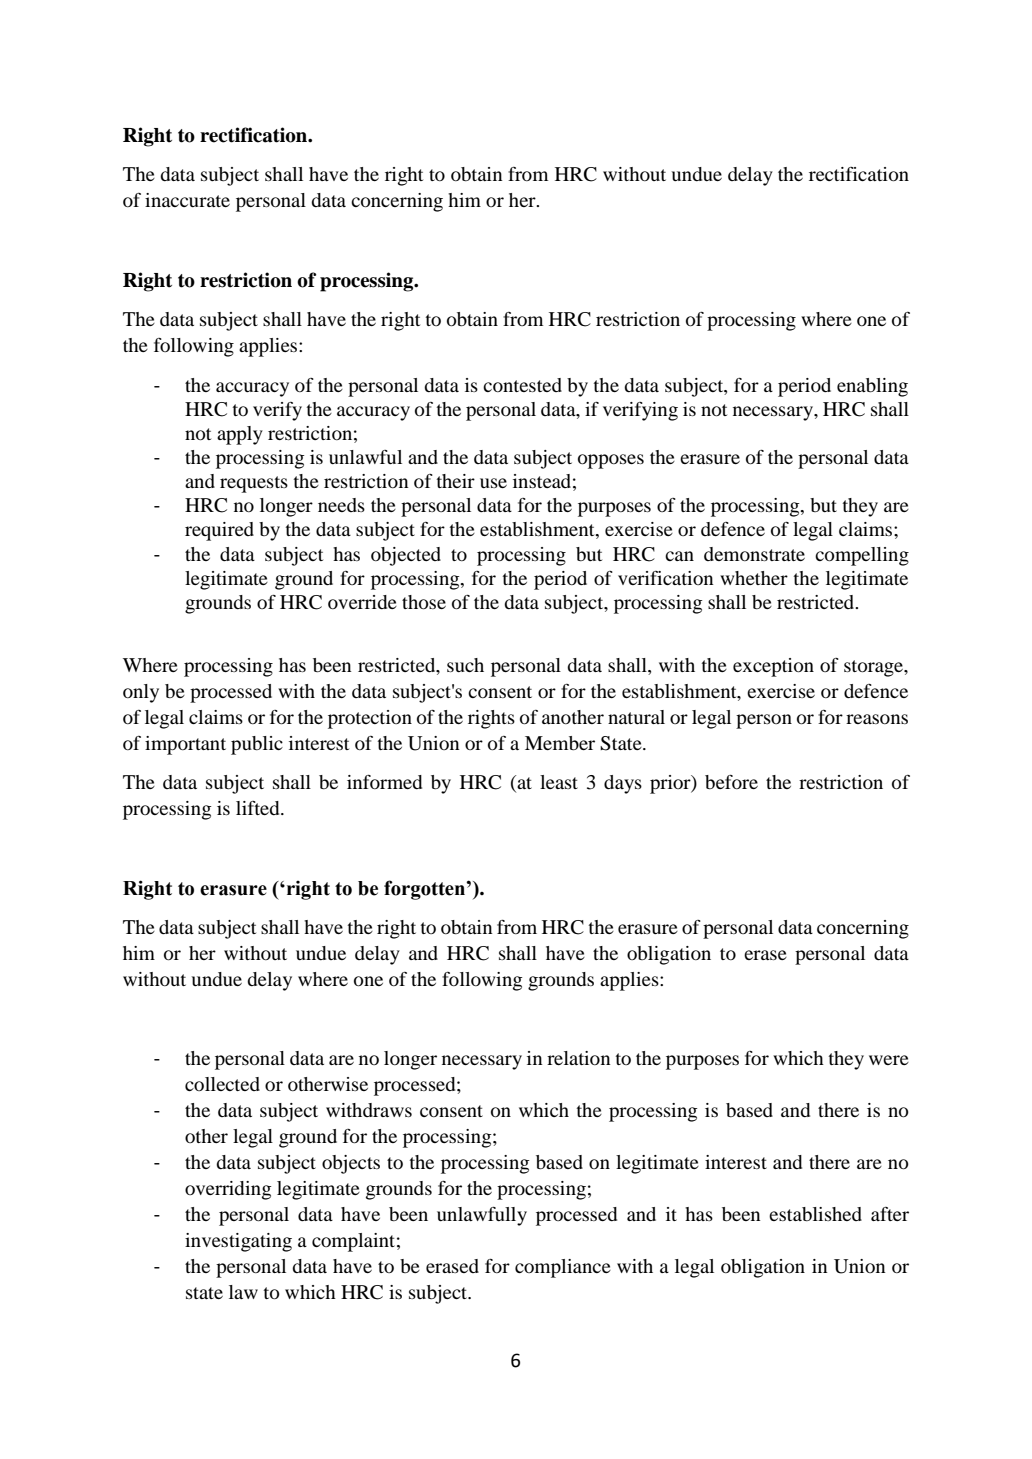 The height and width of the document is (1459, 1032). Describe the element at coordinates (731, 782) in the document. I see `before` at that location.
